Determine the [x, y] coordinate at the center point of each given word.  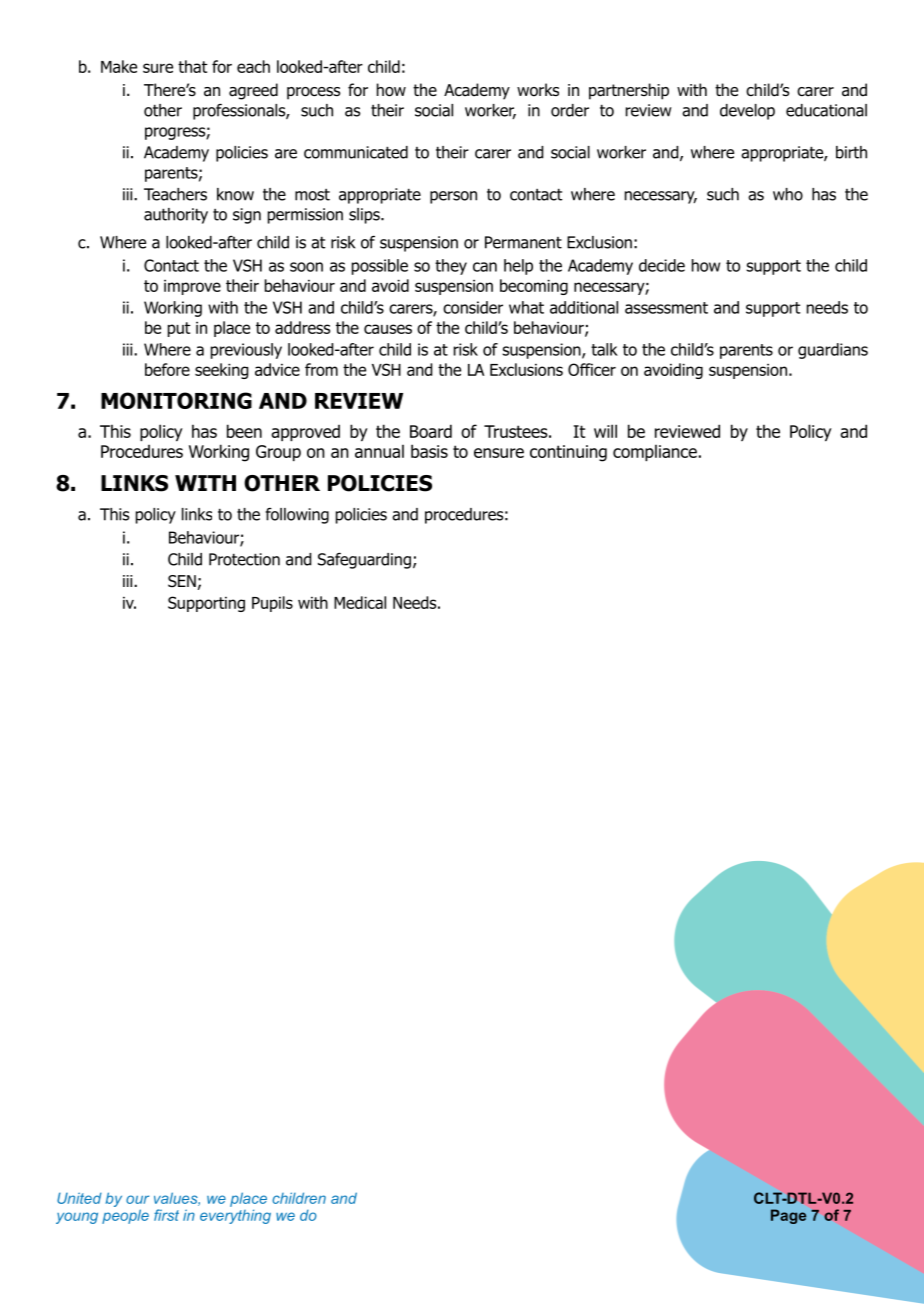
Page [788, 1216]
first [166, 1215]
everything [235, 1216]
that [192, 66]
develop [747, 112]
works [538, 90]
